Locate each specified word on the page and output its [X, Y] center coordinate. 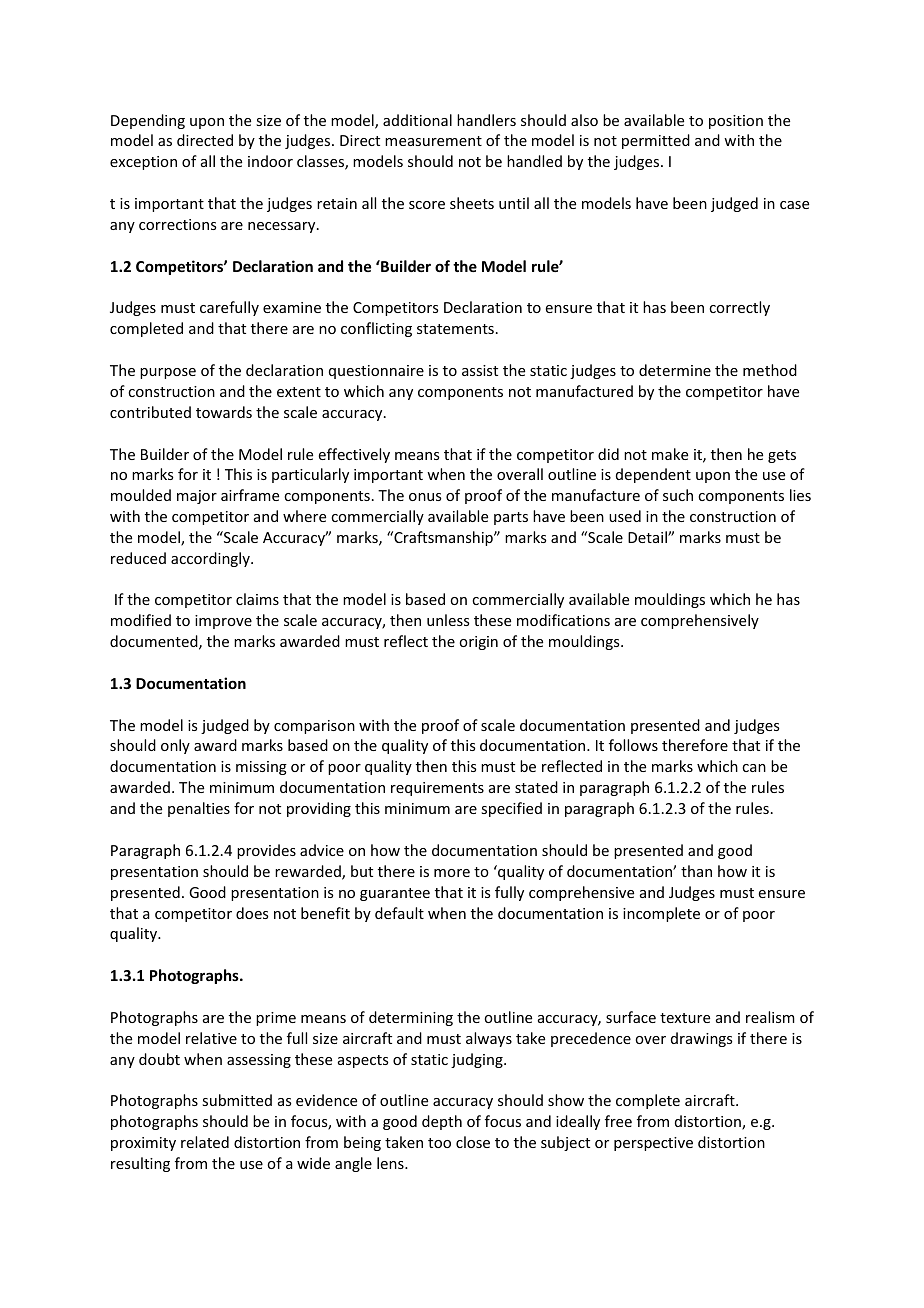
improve [223, 622]
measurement [433, 141]
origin [478, 643]
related [205, 1142]
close [473, 1142]
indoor [270, 161]
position [736, 122]
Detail [648, 537]
